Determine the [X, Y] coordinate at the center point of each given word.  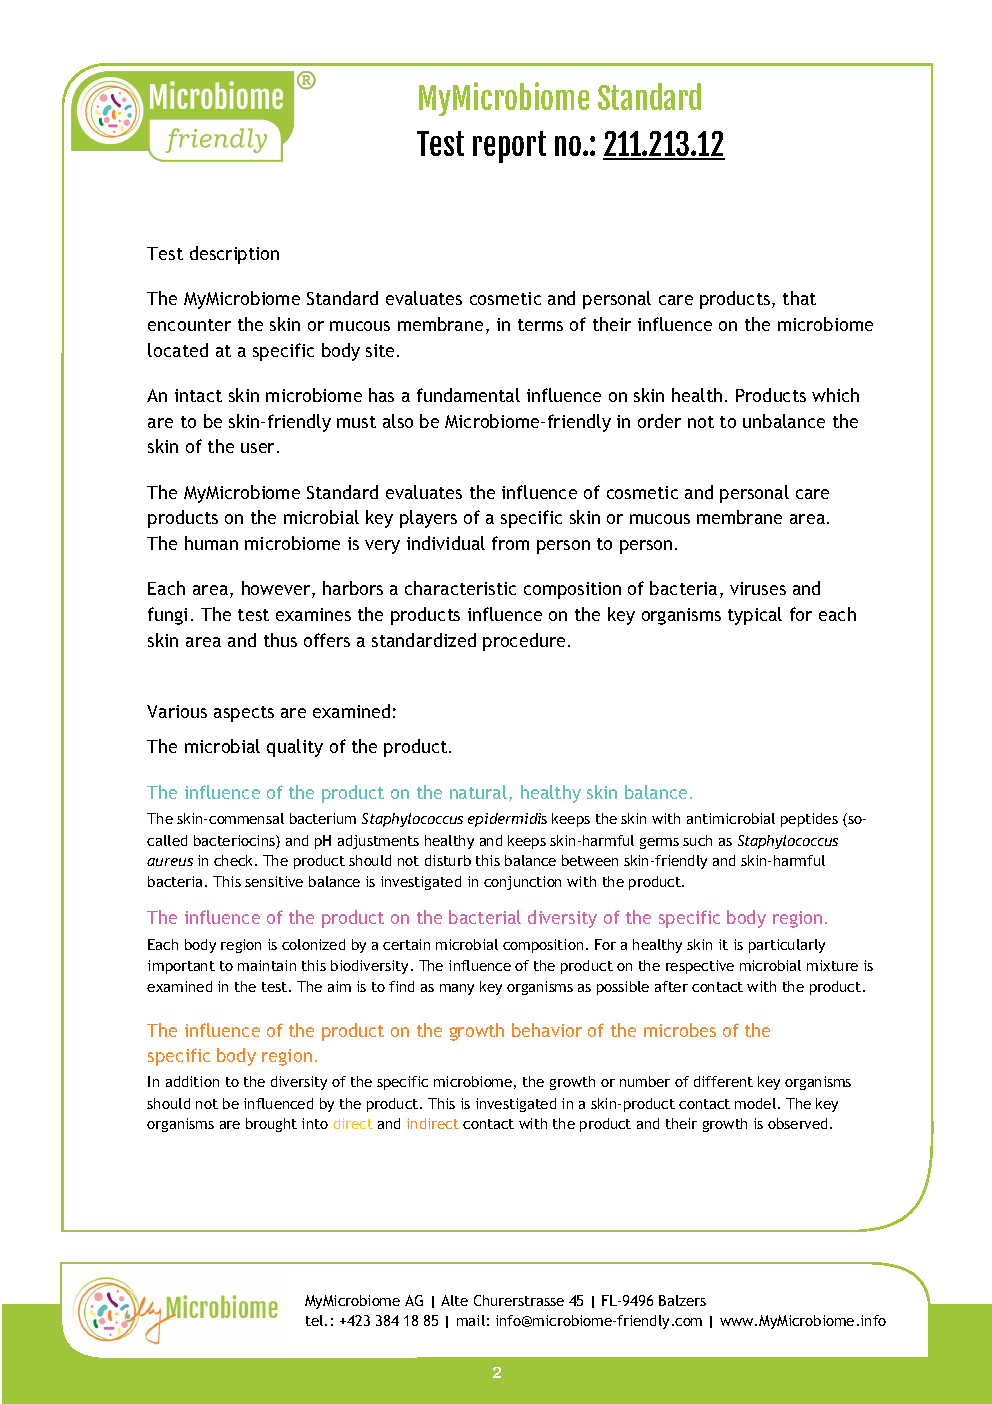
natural [478, 792]
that [799, 298]
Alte [454, 1300]
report [509, 147]
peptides [809, 820]
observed [799, 1123]
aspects [244, 714]
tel [316, 1320]
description [234, 255]
